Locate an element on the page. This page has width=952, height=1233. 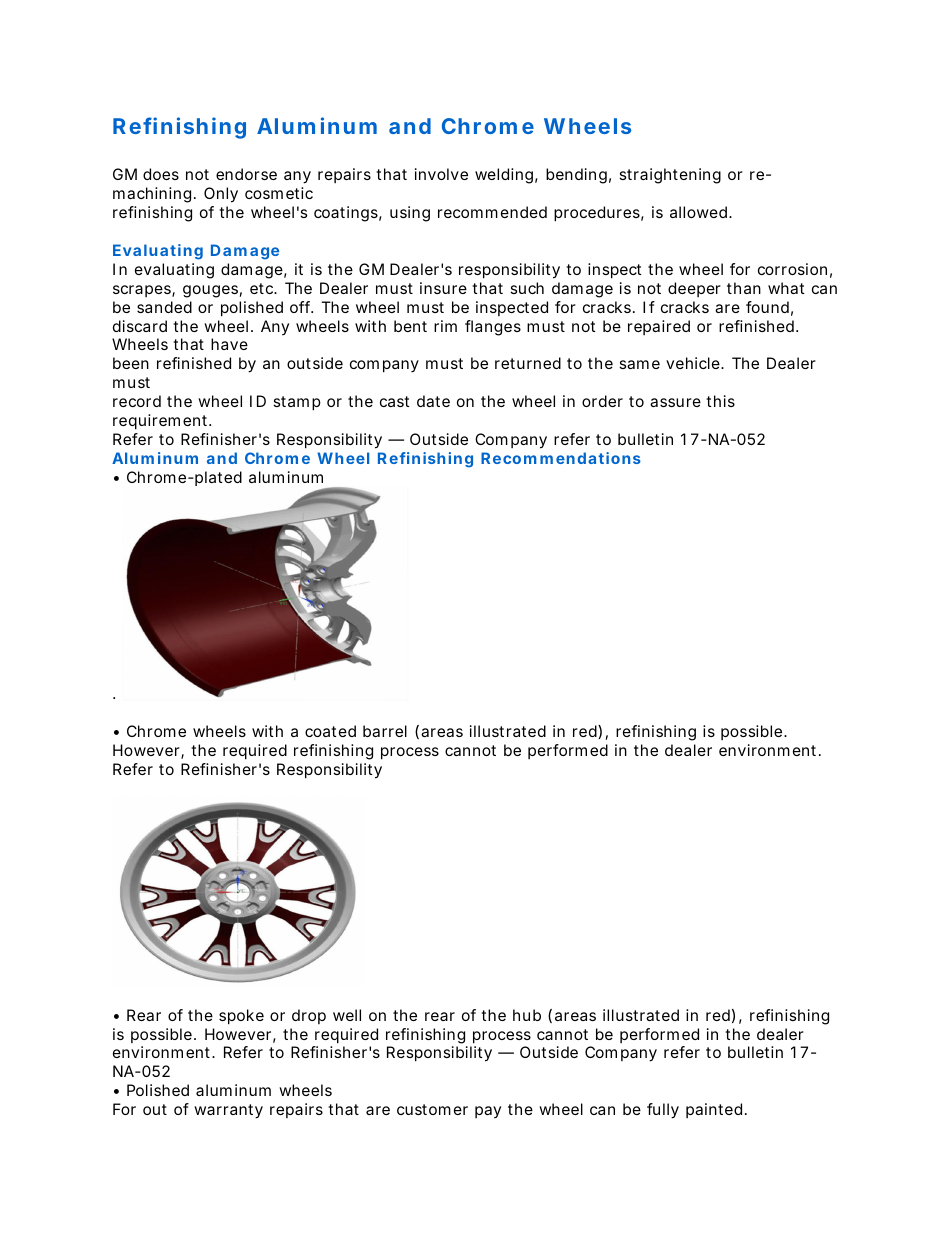
painted is located at coordinates (714, 1110).
